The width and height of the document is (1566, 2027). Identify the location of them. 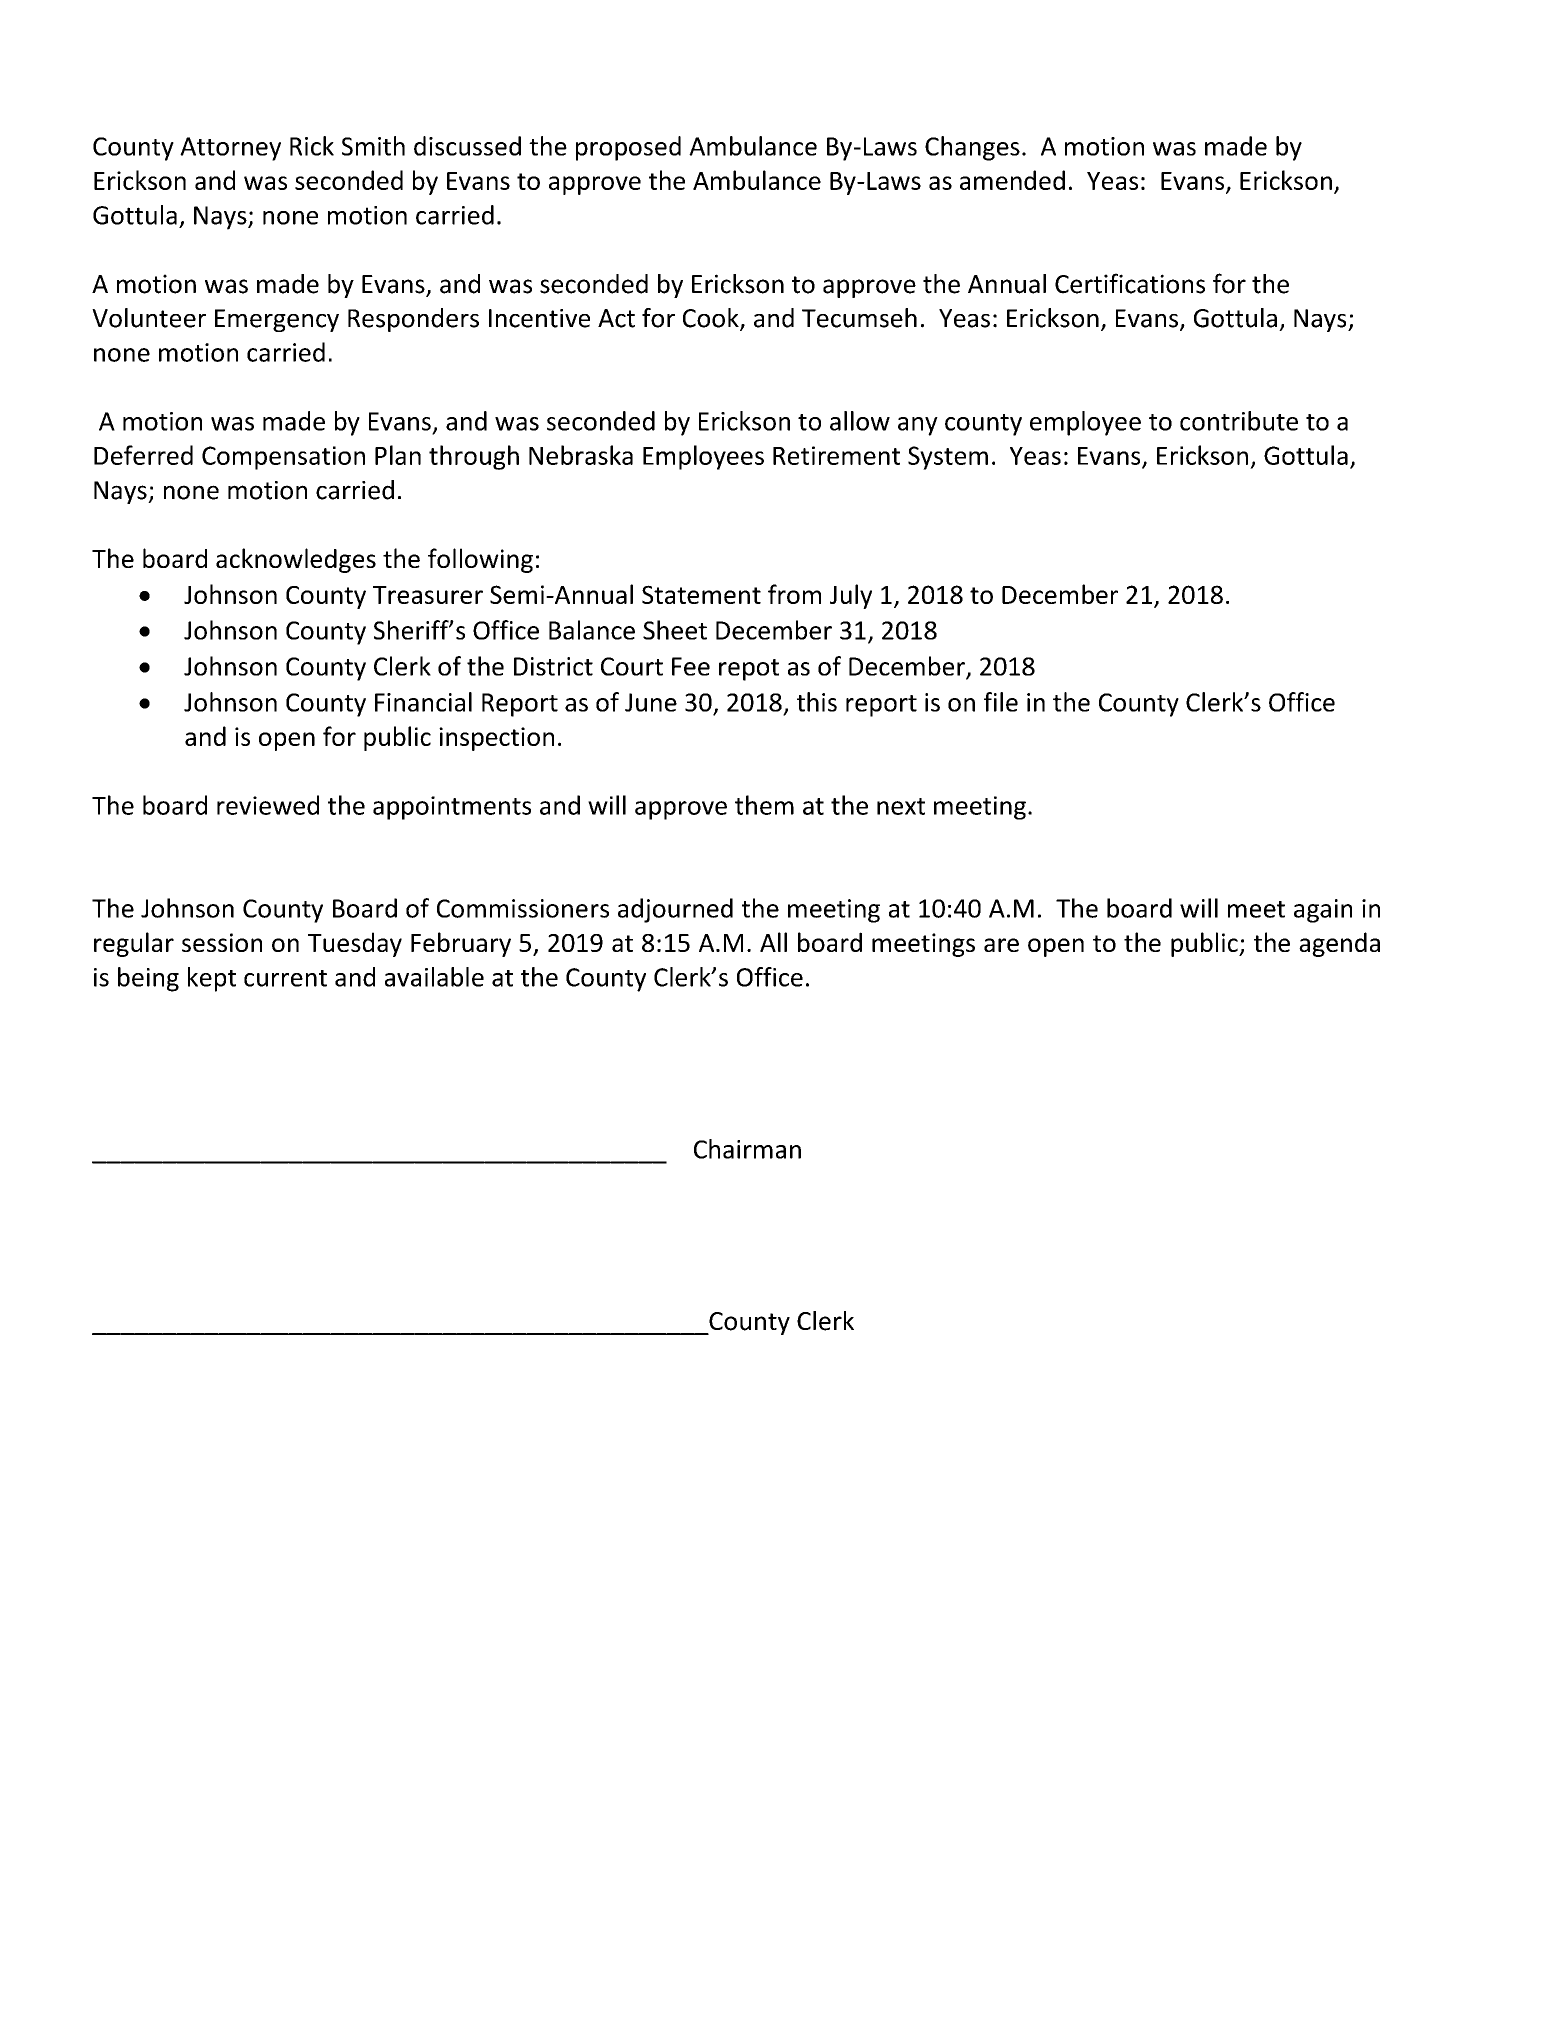
(764, 805).
